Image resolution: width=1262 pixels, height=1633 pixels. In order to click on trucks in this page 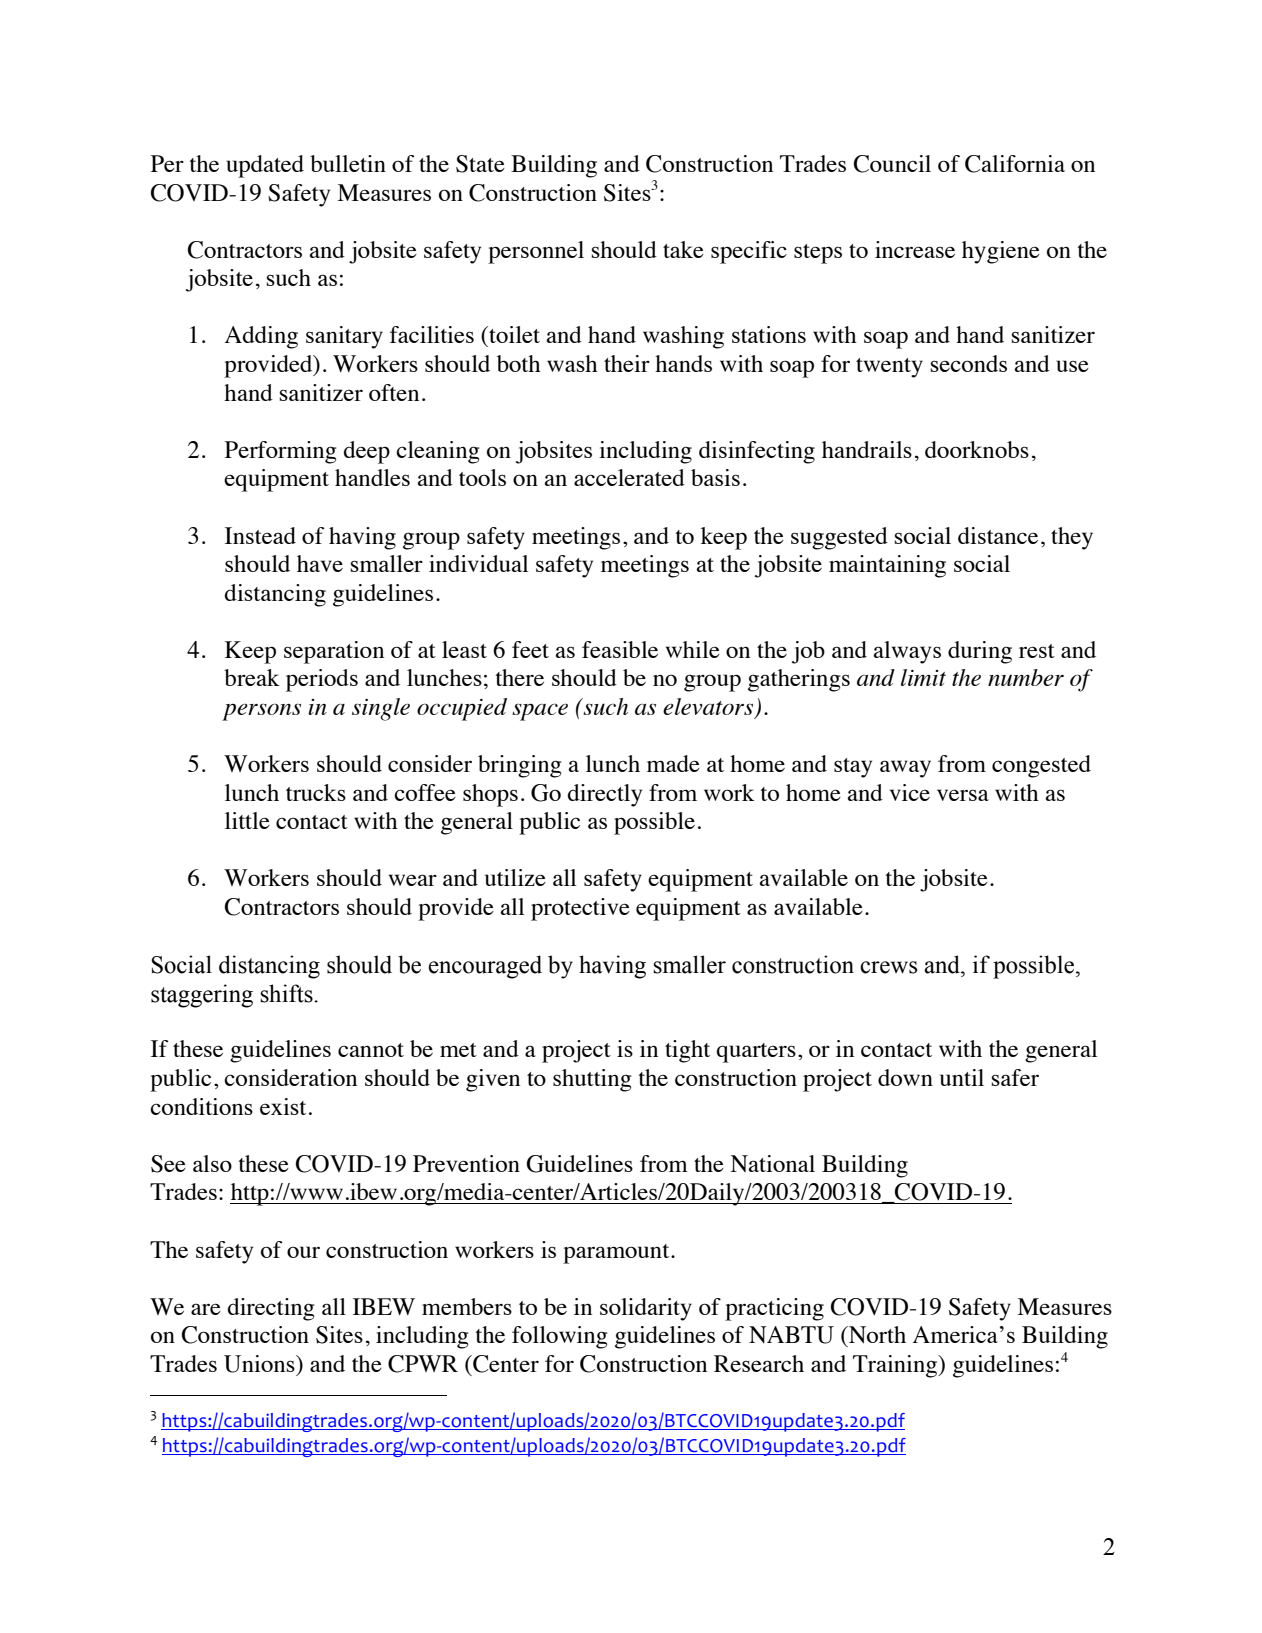, I will do `click(316, 792)`.
